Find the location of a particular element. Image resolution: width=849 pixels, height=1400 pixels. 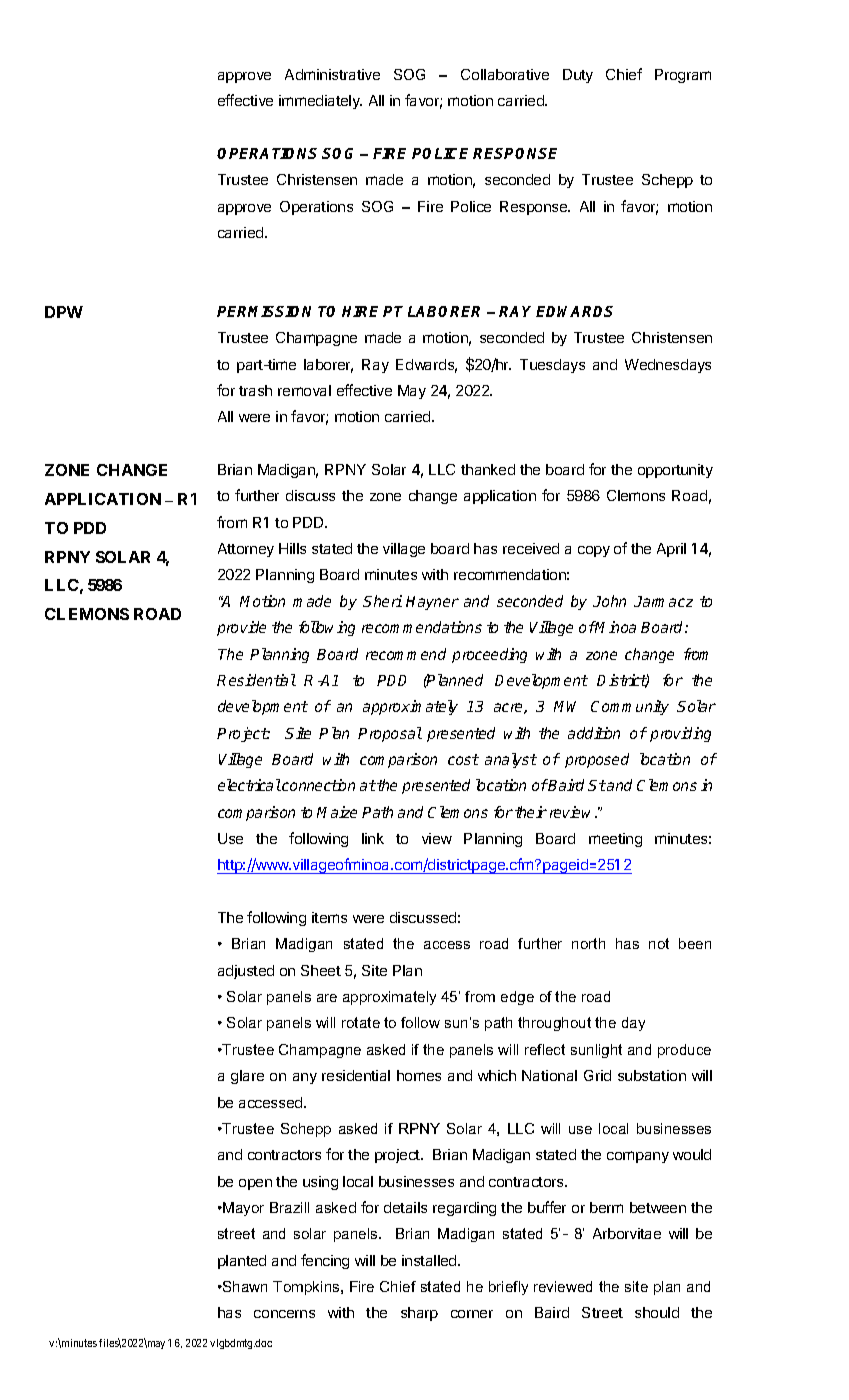

proceeding is located at coordinates (489, 655).
